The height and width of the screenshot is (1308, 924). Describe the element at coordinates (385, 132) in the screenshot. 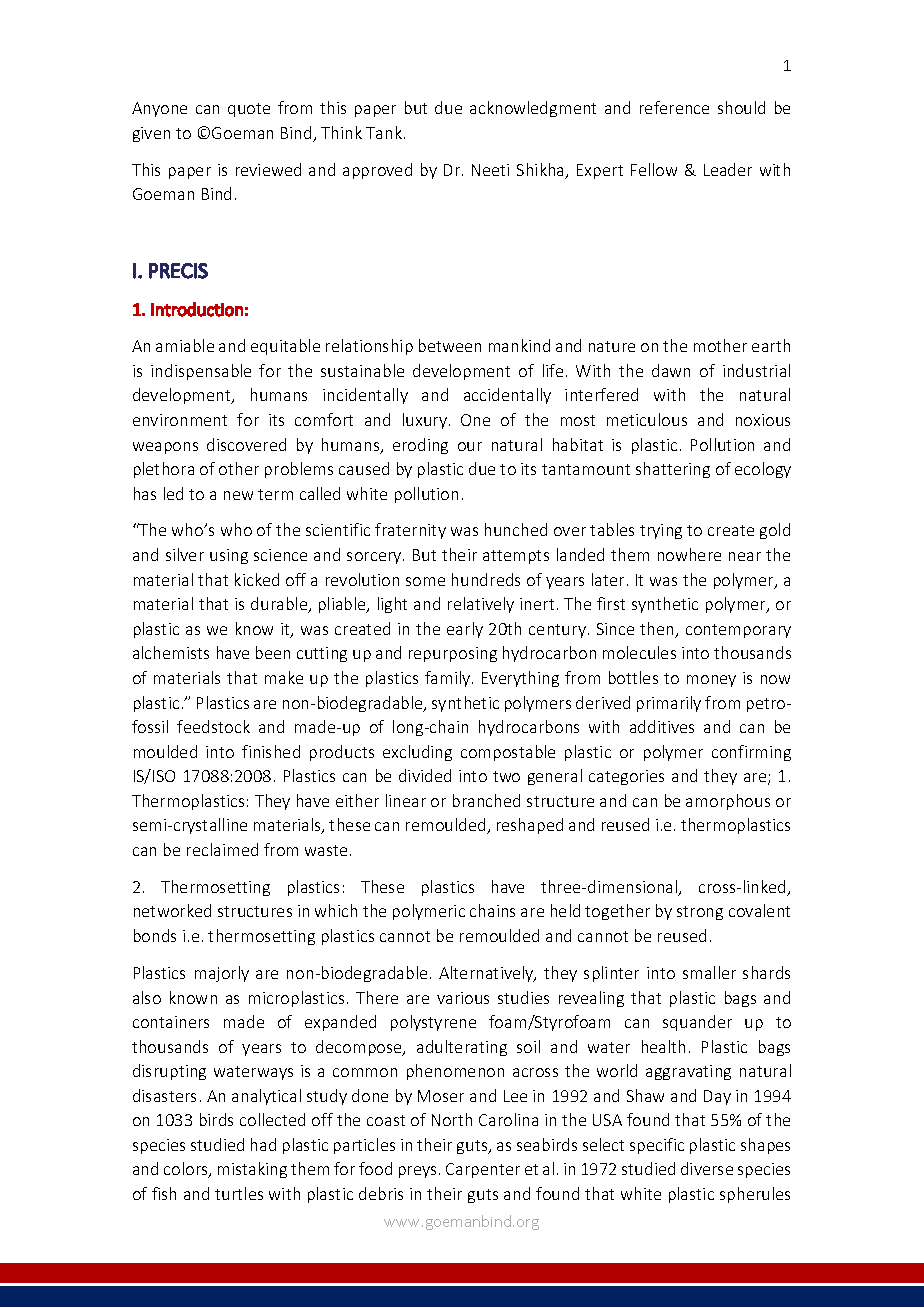

I see `Tank` at that location.
